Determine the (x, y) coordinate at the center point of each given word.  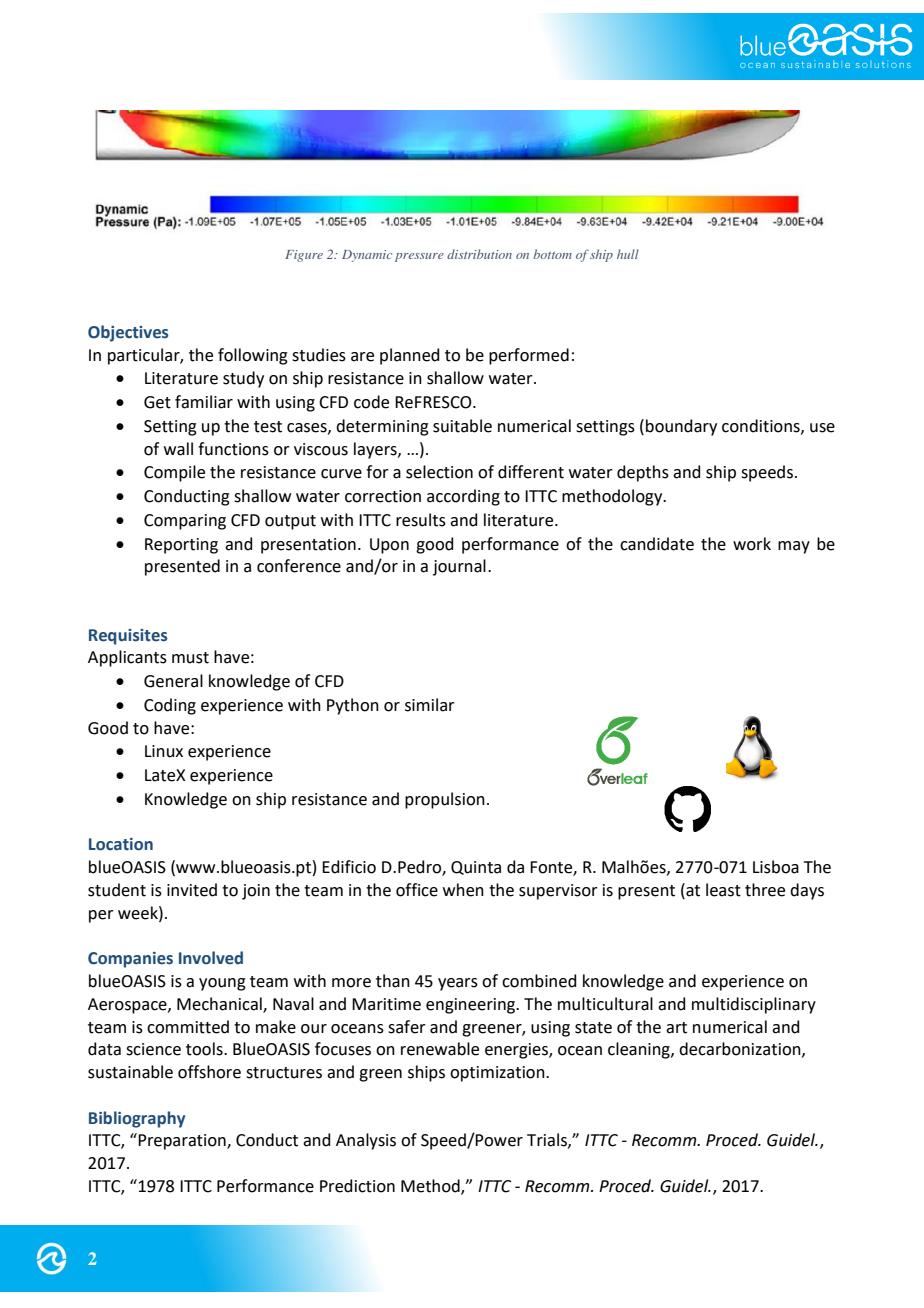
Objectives (128, 333)
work (752, 544)
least (723, 890)
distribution (479, 254)
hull (628, 254)
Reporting (181, 546)
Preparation (182, 1141)
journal (459, 567)
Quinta (476, 868)
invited (192, 890)
